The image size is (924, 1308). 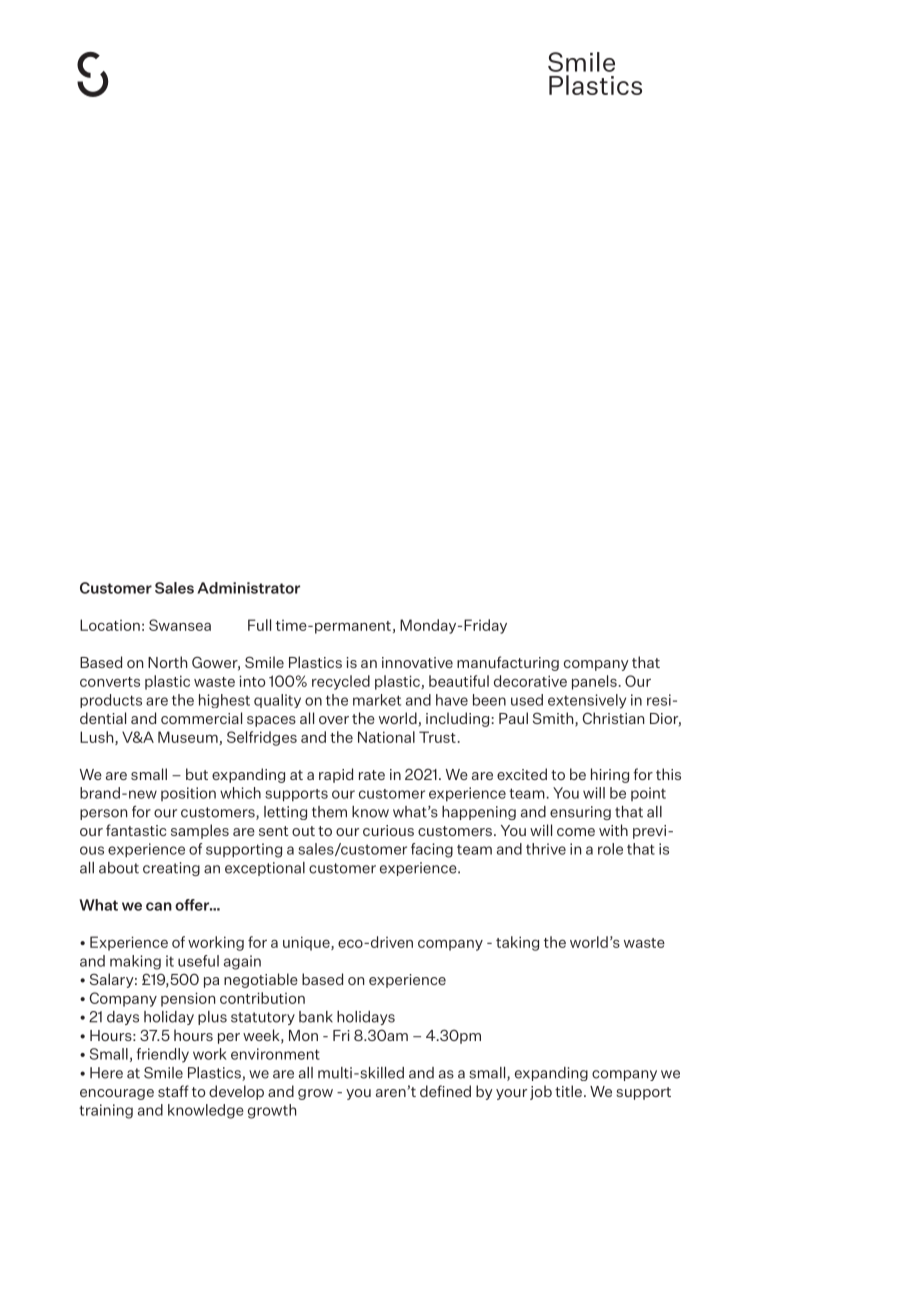 I want to click on Swansea, so click(x=180, y=625).
